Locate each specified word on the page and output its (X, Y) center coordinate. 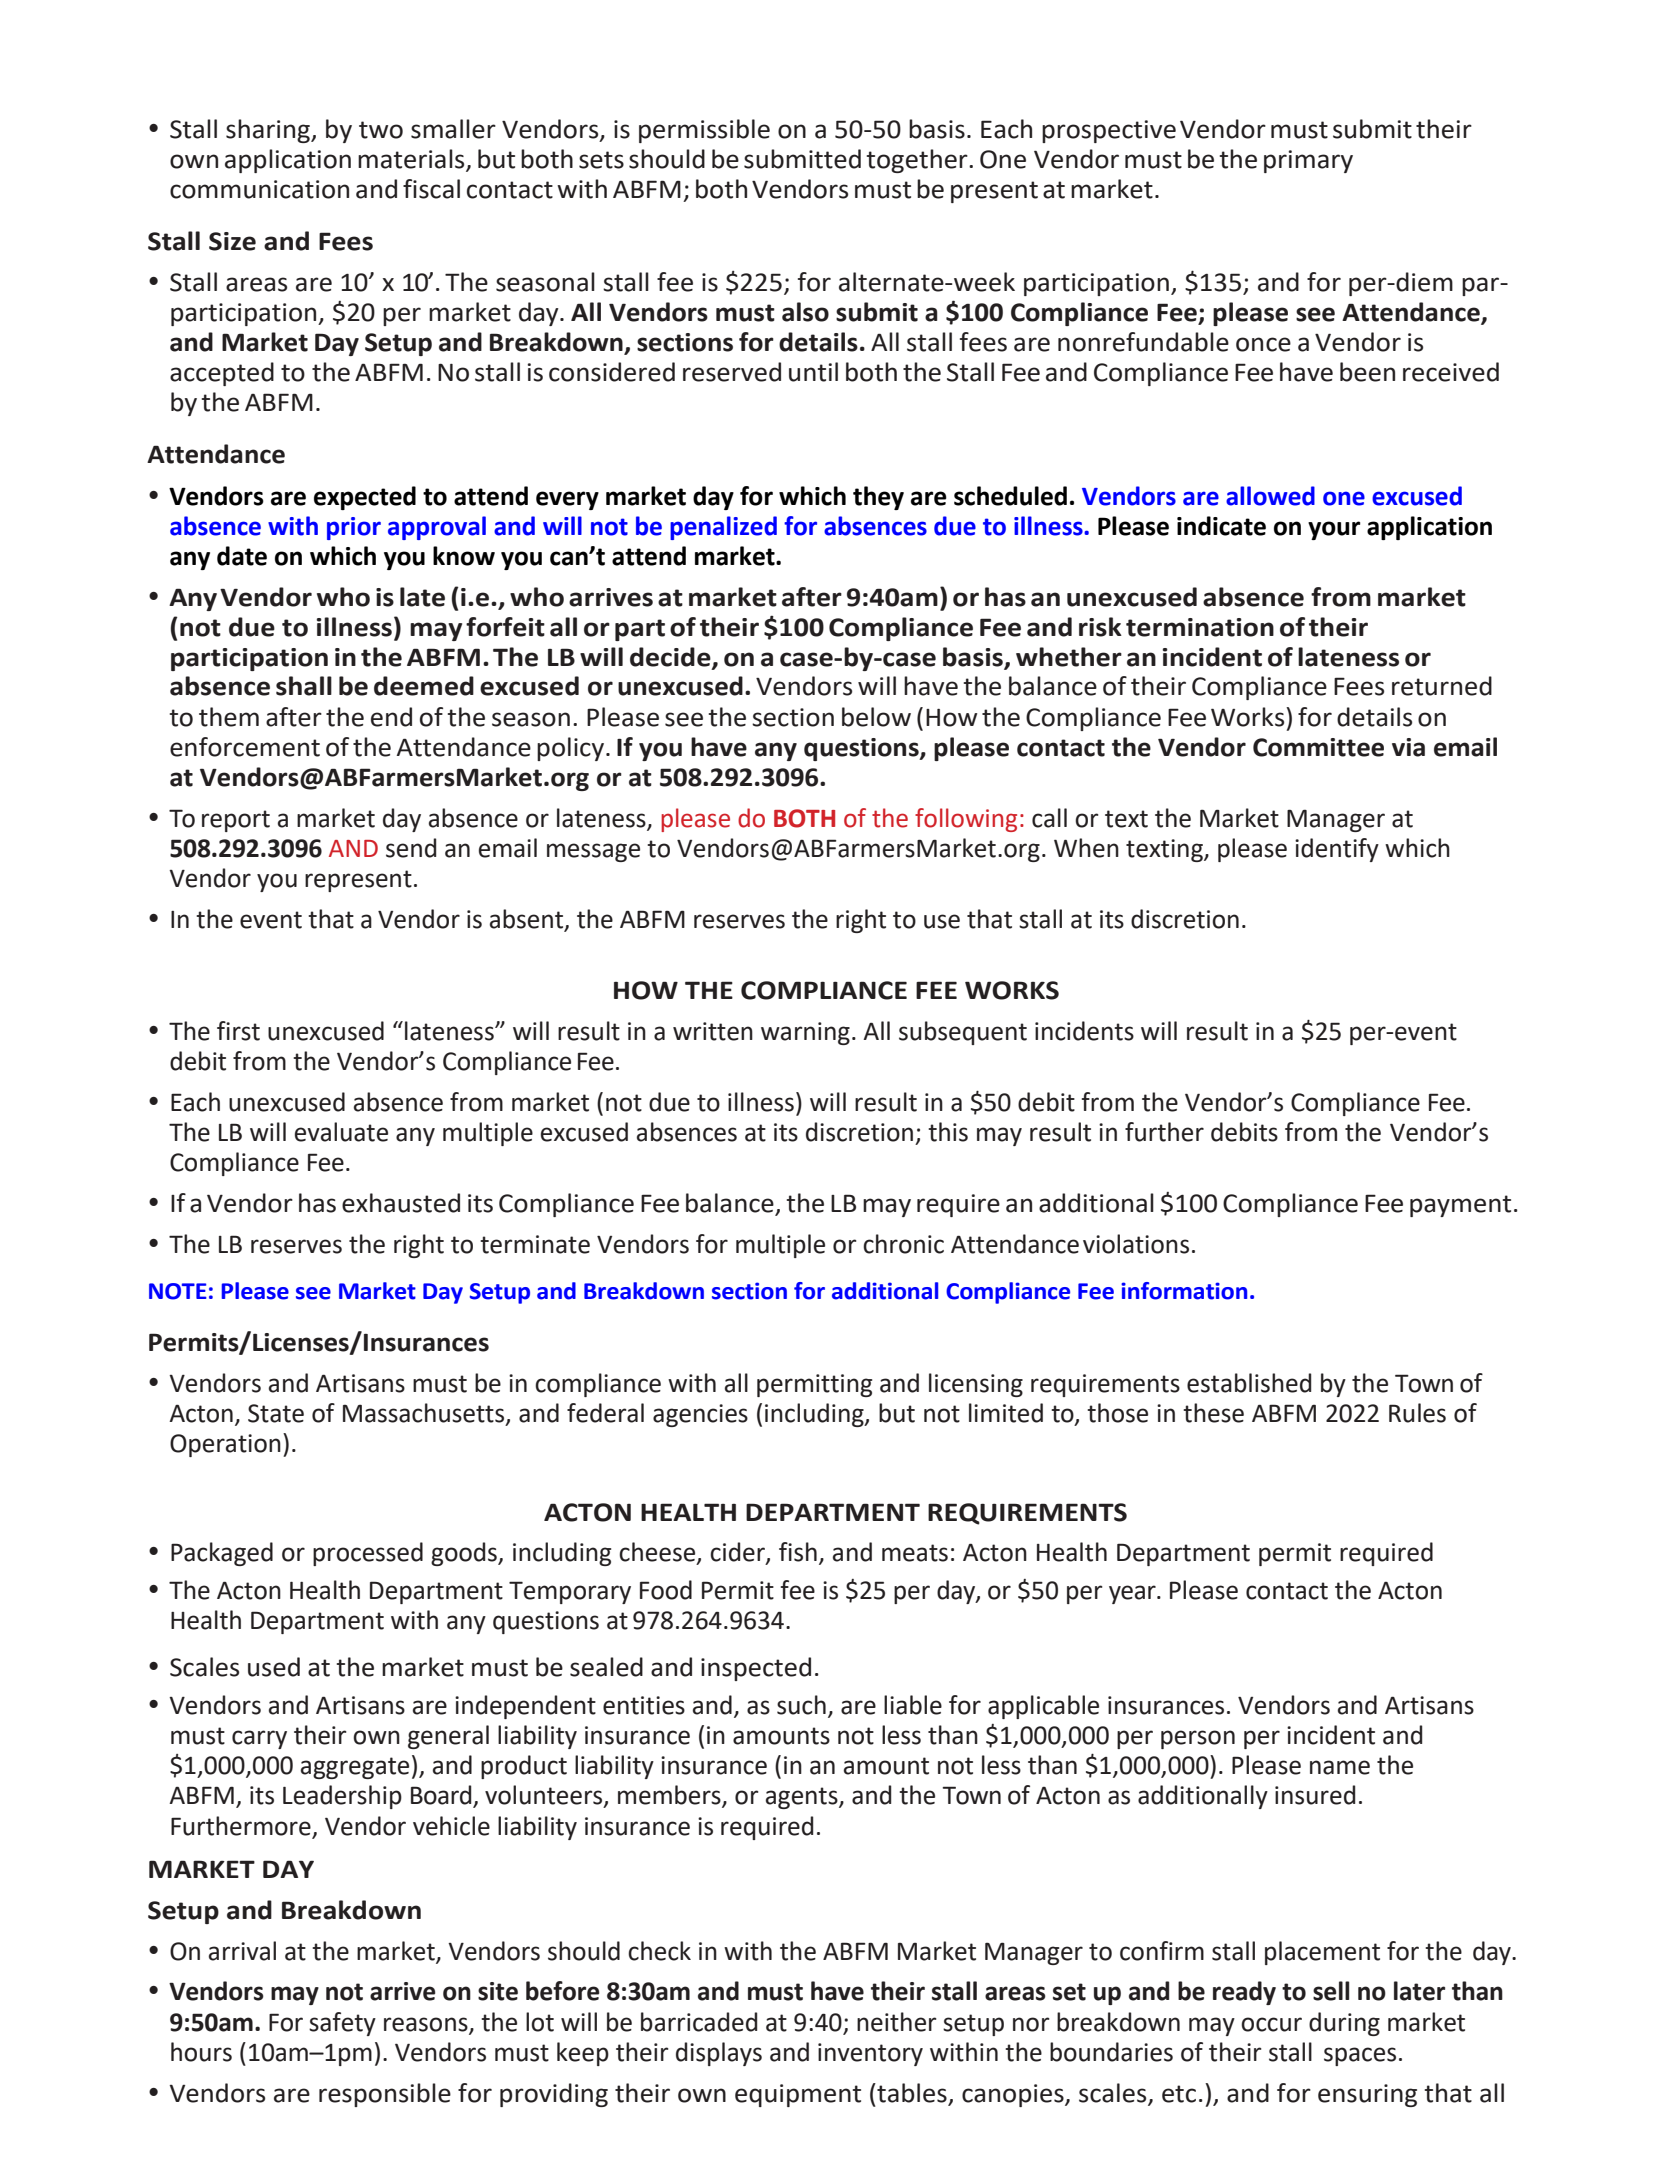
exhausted (401, 1203)
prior (354, 528)
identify (1337, 850)
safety (342, 2024)
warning (805, 1033)
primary (1308, 161)
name (1340, 1767)
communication (259, 189)
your (1334, 530)
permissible (704, 131)
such (801, 1705)
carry (259, 1739)
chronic (903, 1244)
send (411, 848)
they (878, 498)
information (1184, 1291)
